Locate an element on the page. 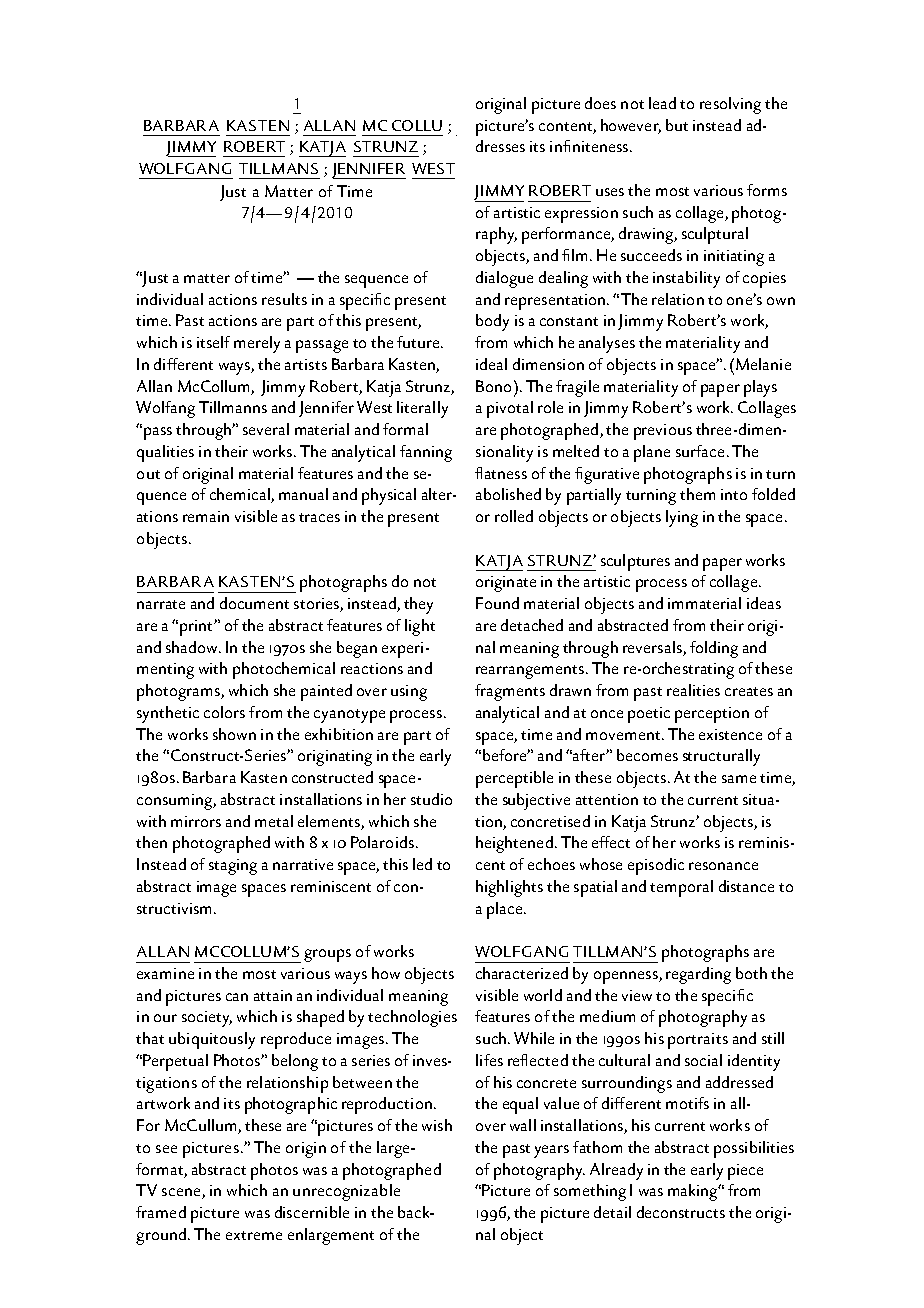 This document has height=1308, width=924. studio is located at coordinates (431, 799).
